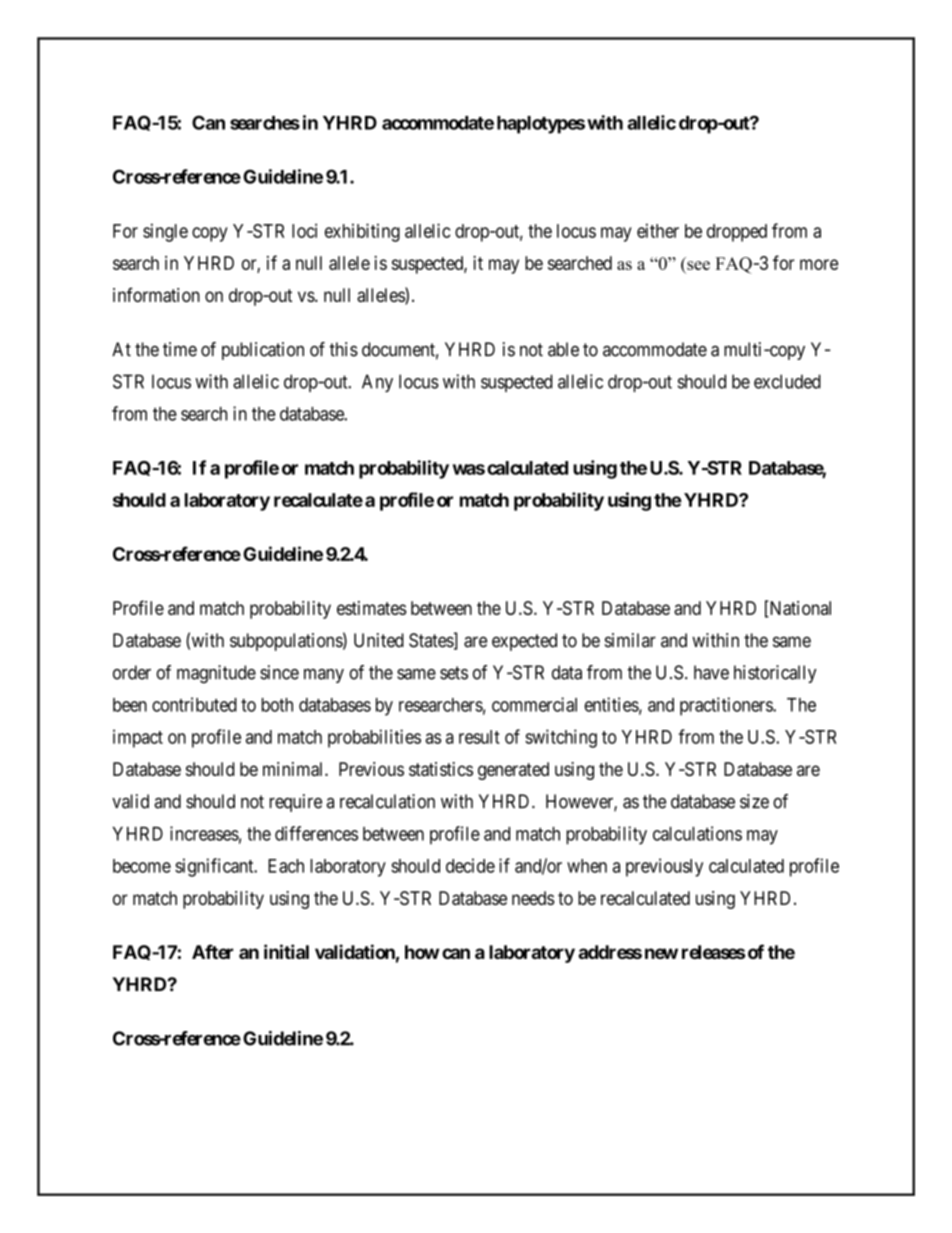 This screenshot has height=1233, width=952. What do you see at coordinates (787, 381) in the screenshot?
I see `excluded` at bounding box center [787, 381].
